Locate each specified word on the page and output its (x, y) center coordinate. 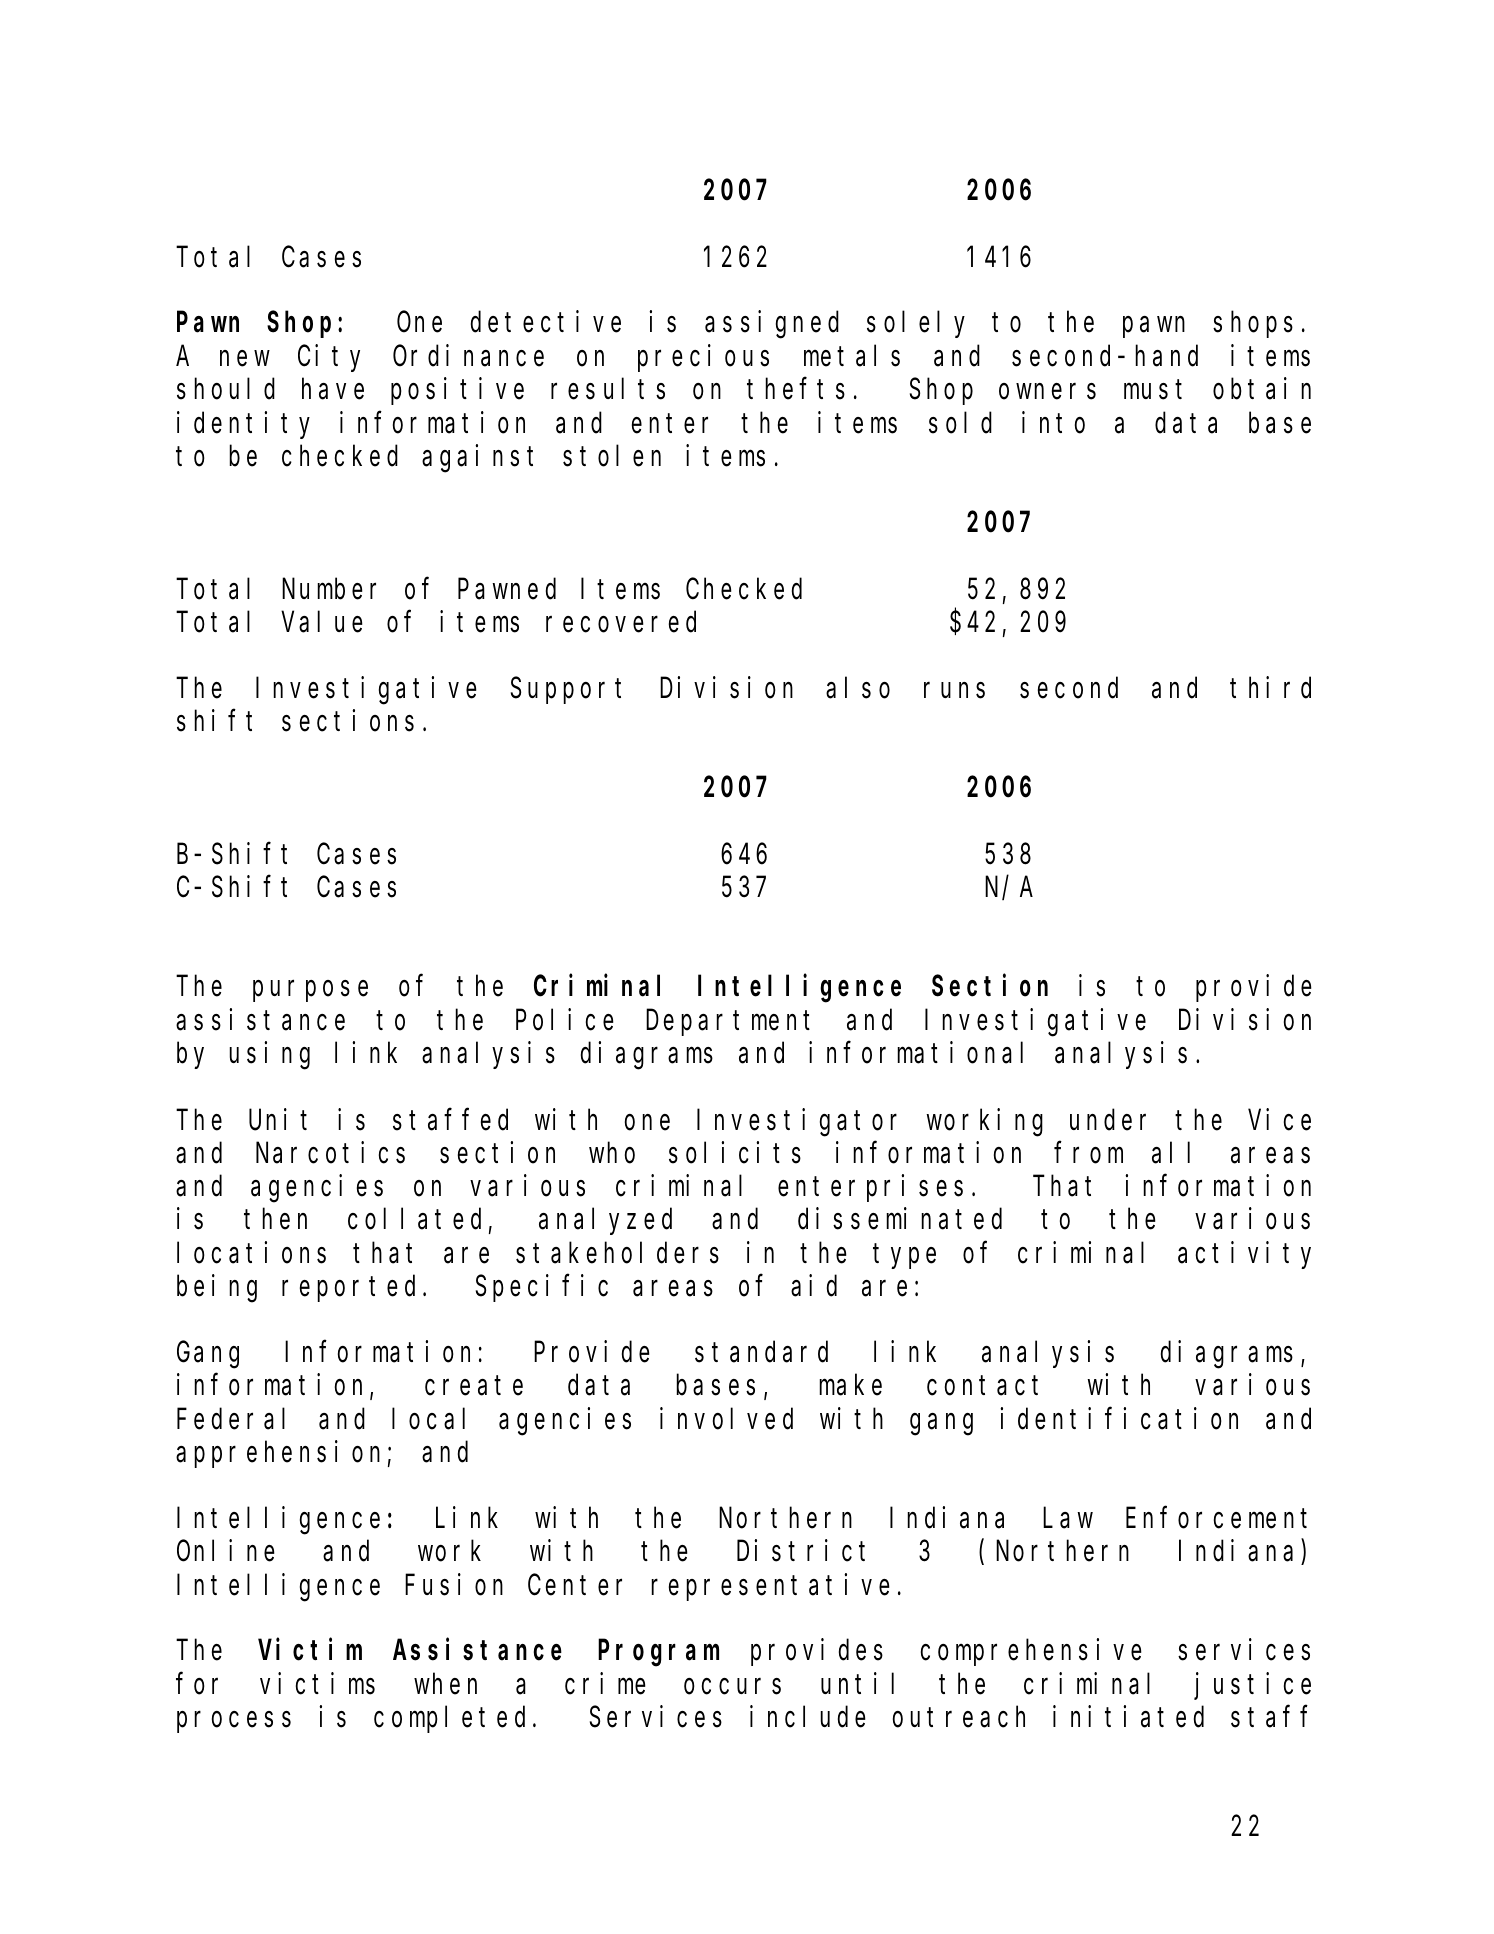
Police (565, 1020)
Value (322, 622)
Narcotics (330, 1153)
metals (852, 356)
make (850, 1385)
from (1089, 1153)
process (234, 1722)
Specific (542, 1288)
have (333, 389)
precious (703, 358)
